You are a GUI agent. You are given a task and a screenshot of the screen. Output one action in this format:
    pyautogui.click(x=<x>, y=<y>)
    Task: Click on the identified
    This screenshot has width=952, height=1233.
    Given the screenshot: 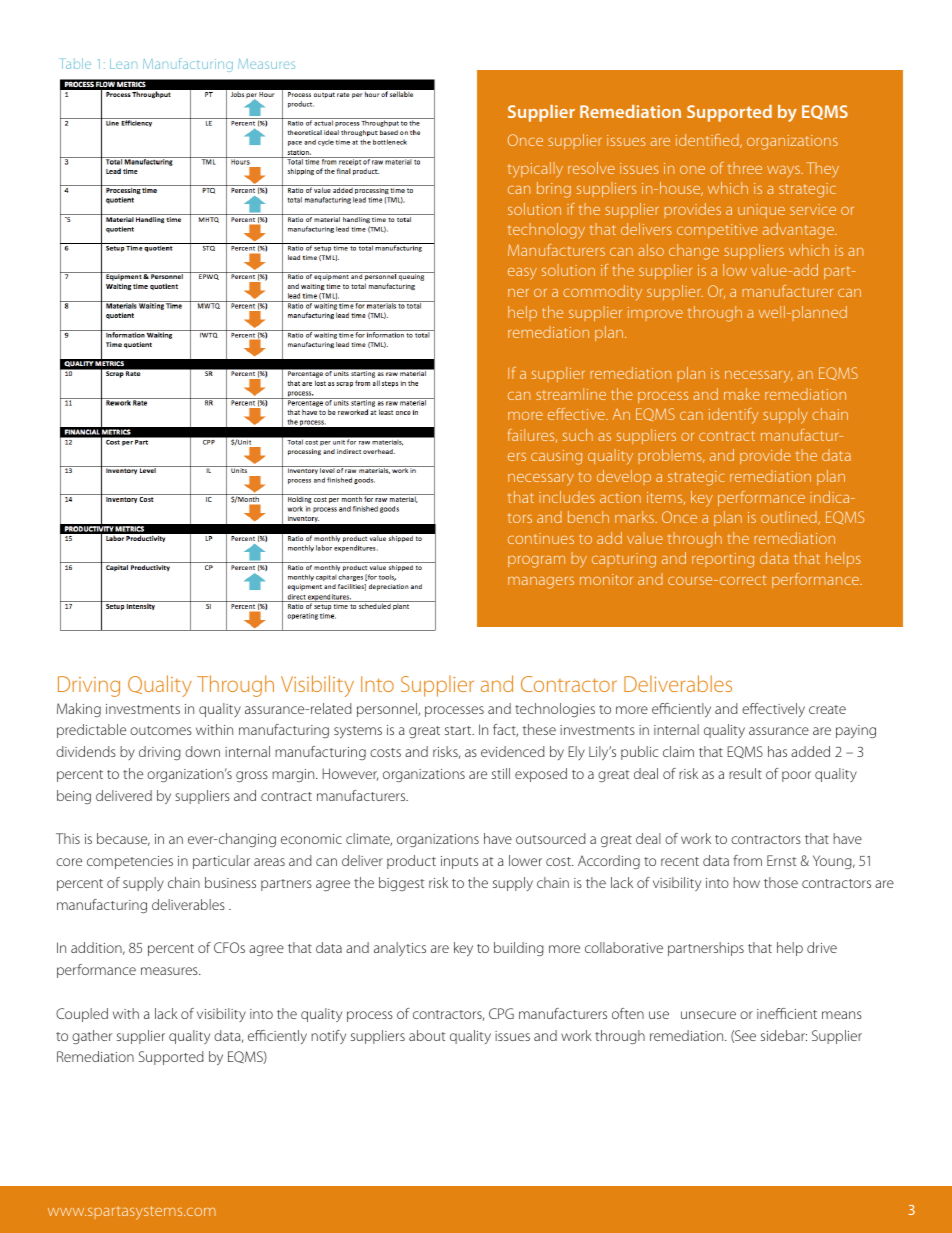 What is the action you would take?
    pyautogui.click(x=708, y=141)
